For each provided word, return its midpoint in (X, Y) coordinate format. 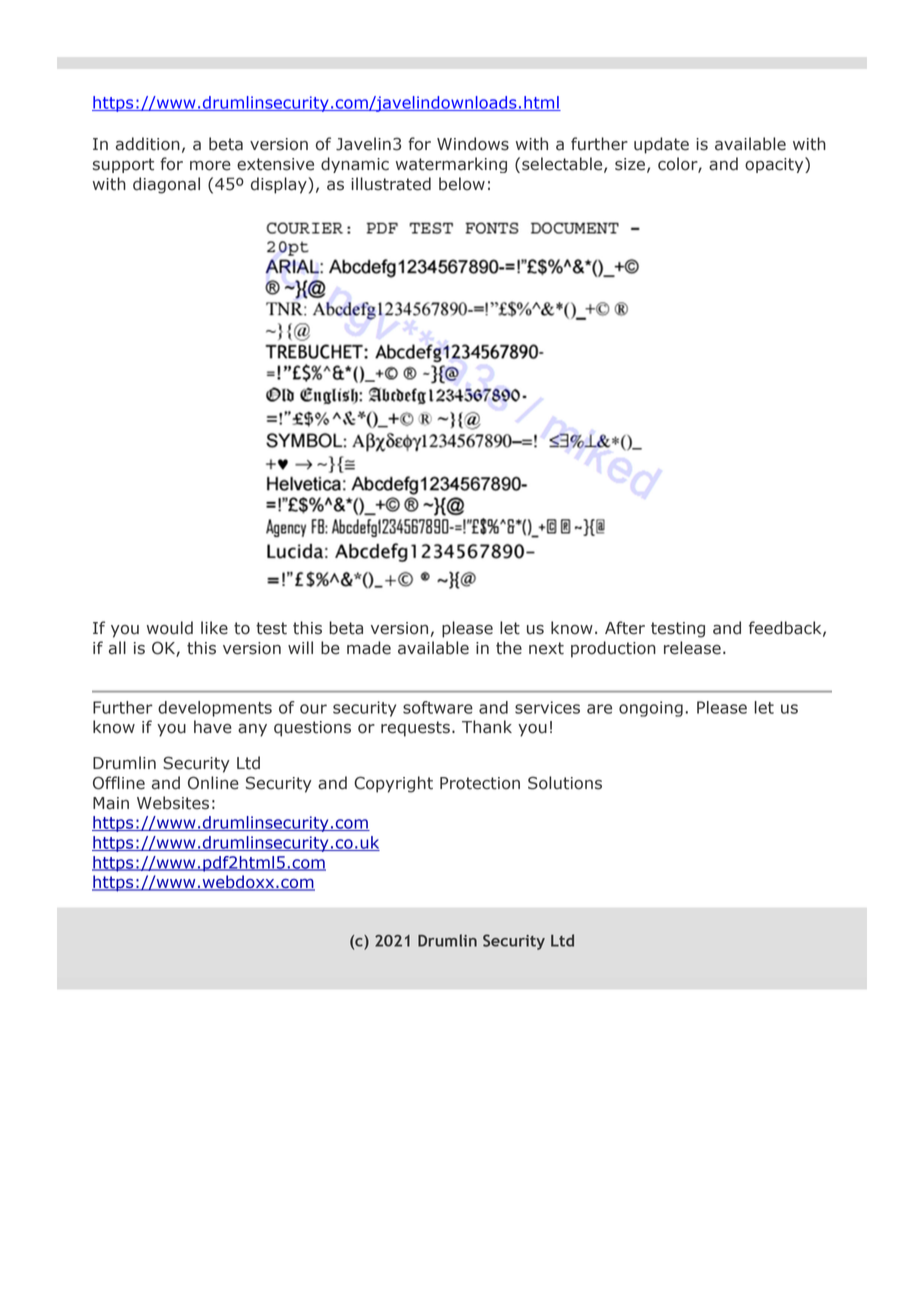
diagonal (166, 185)
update (661, 145)
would (170, 628)
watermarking (451, 165)
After (625, 628)
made (369, 648)
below (462, 184)
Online (213, 783)
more (210, 166)
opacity (775, 165)
